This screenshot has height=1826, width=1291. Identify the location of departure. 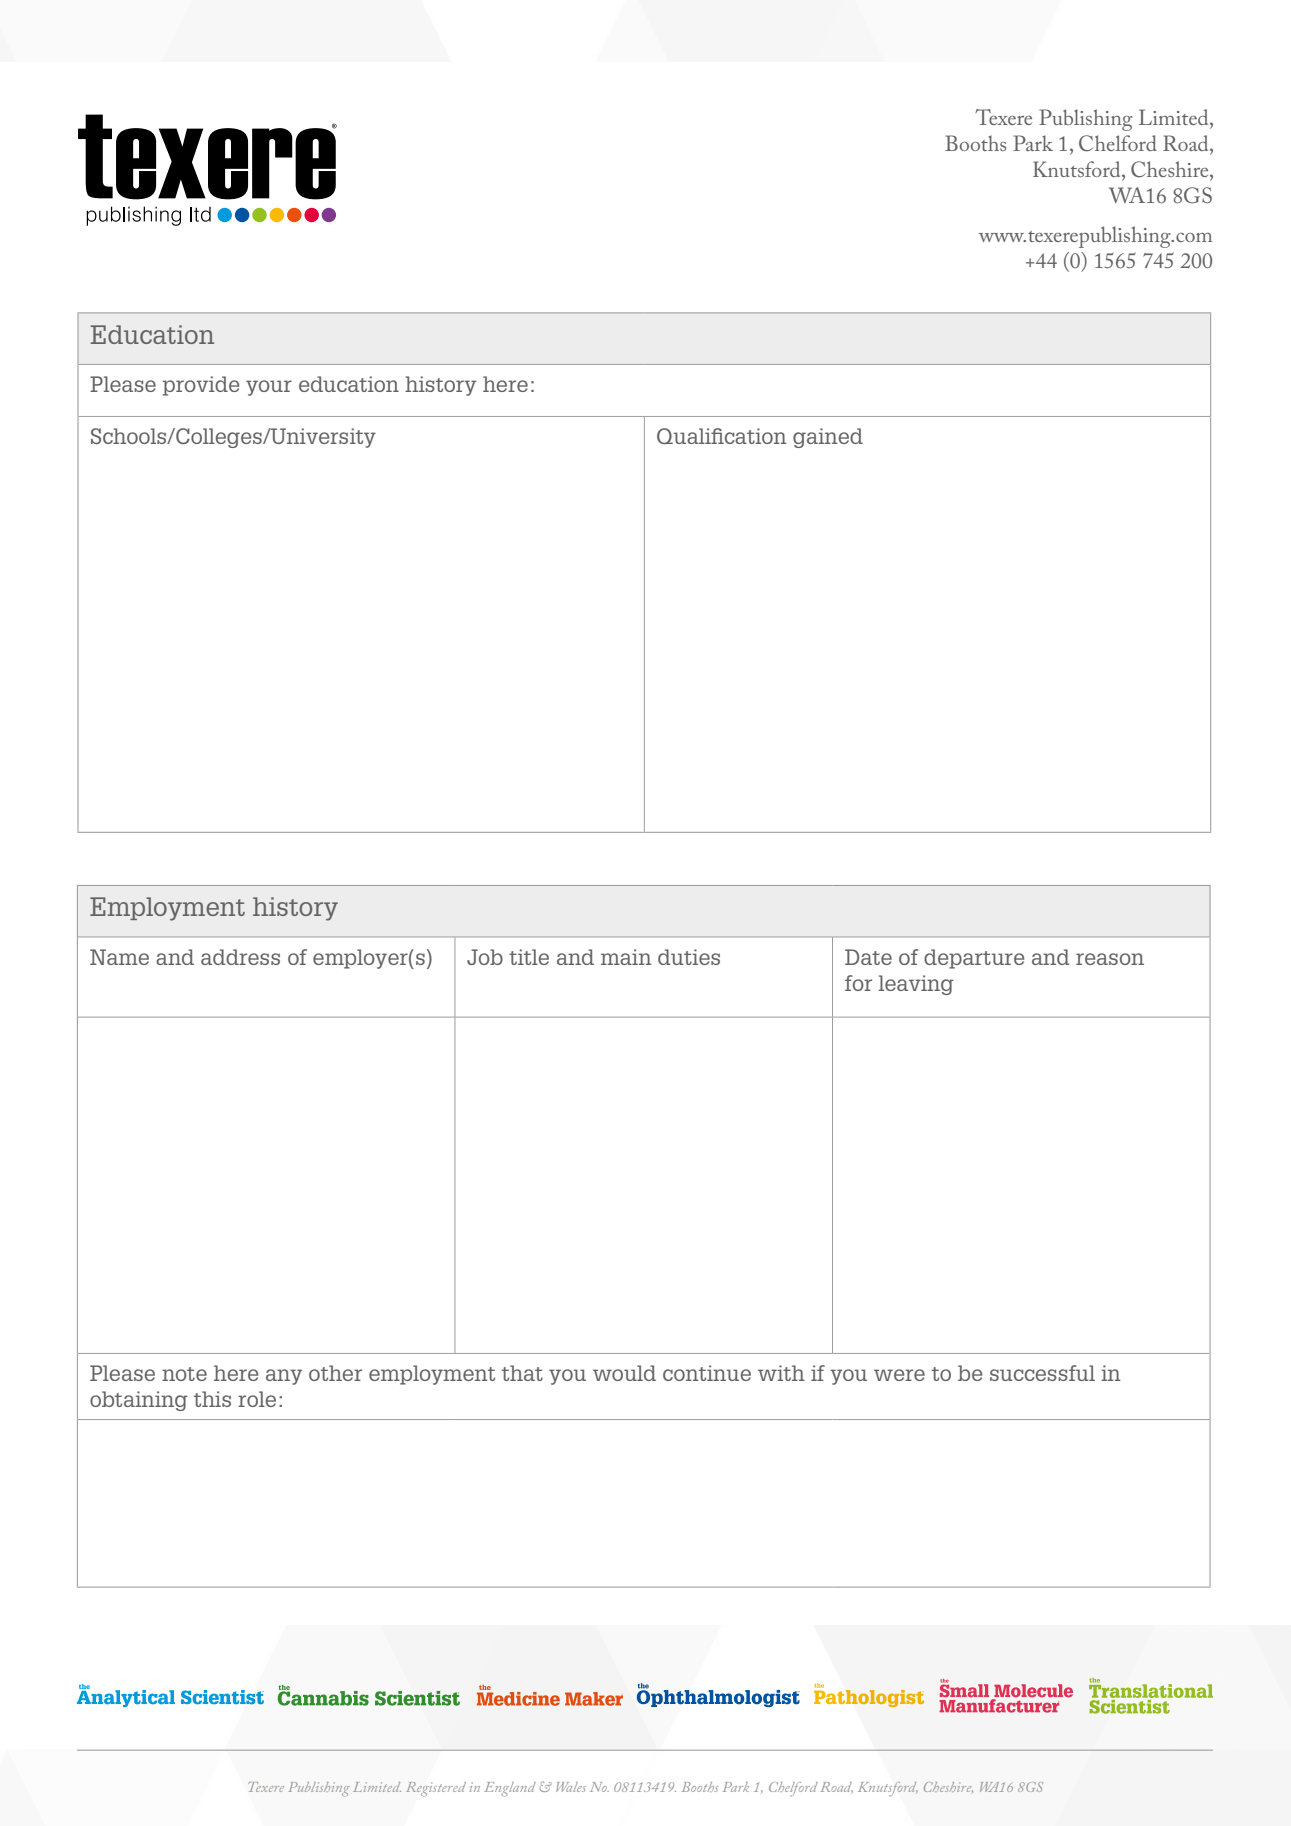
(974, 959).
